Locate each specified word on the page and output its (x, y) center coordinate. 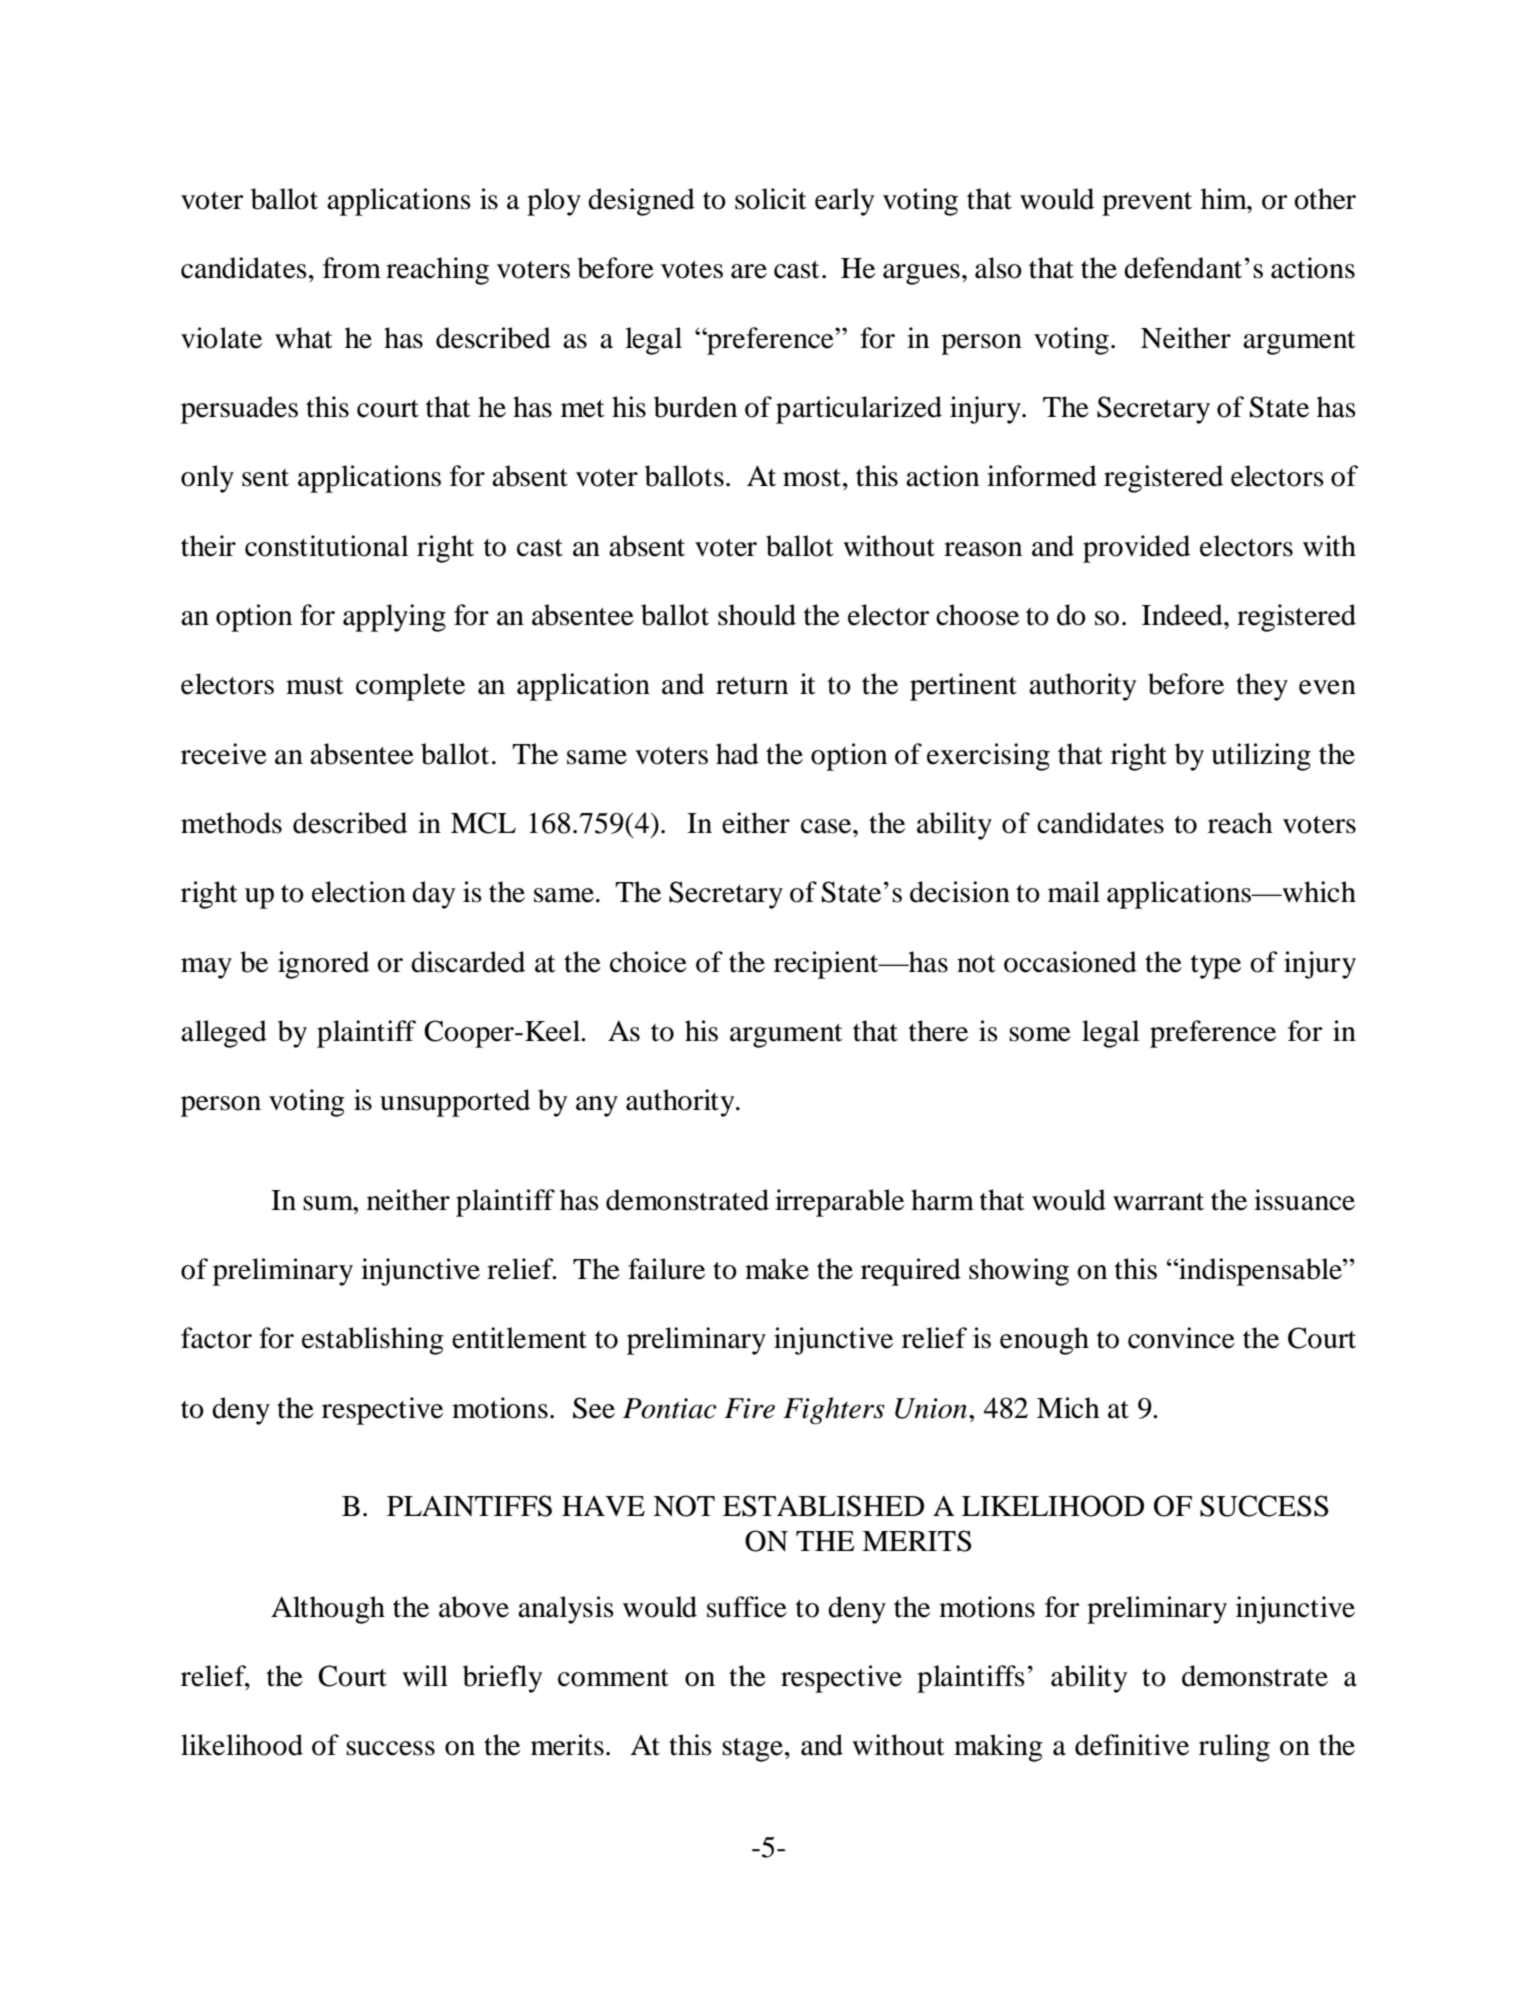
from (352, 268)
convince (1181, 1338)
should (757, 615)
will (425, 1675)
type (1216, 967)
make (777, 1269)
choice (648, 962)
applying (394, 618)
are (749, 271)
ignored (323, 965)
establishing (373, 1341)
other (1325, 199)
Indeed (1183, 615)
